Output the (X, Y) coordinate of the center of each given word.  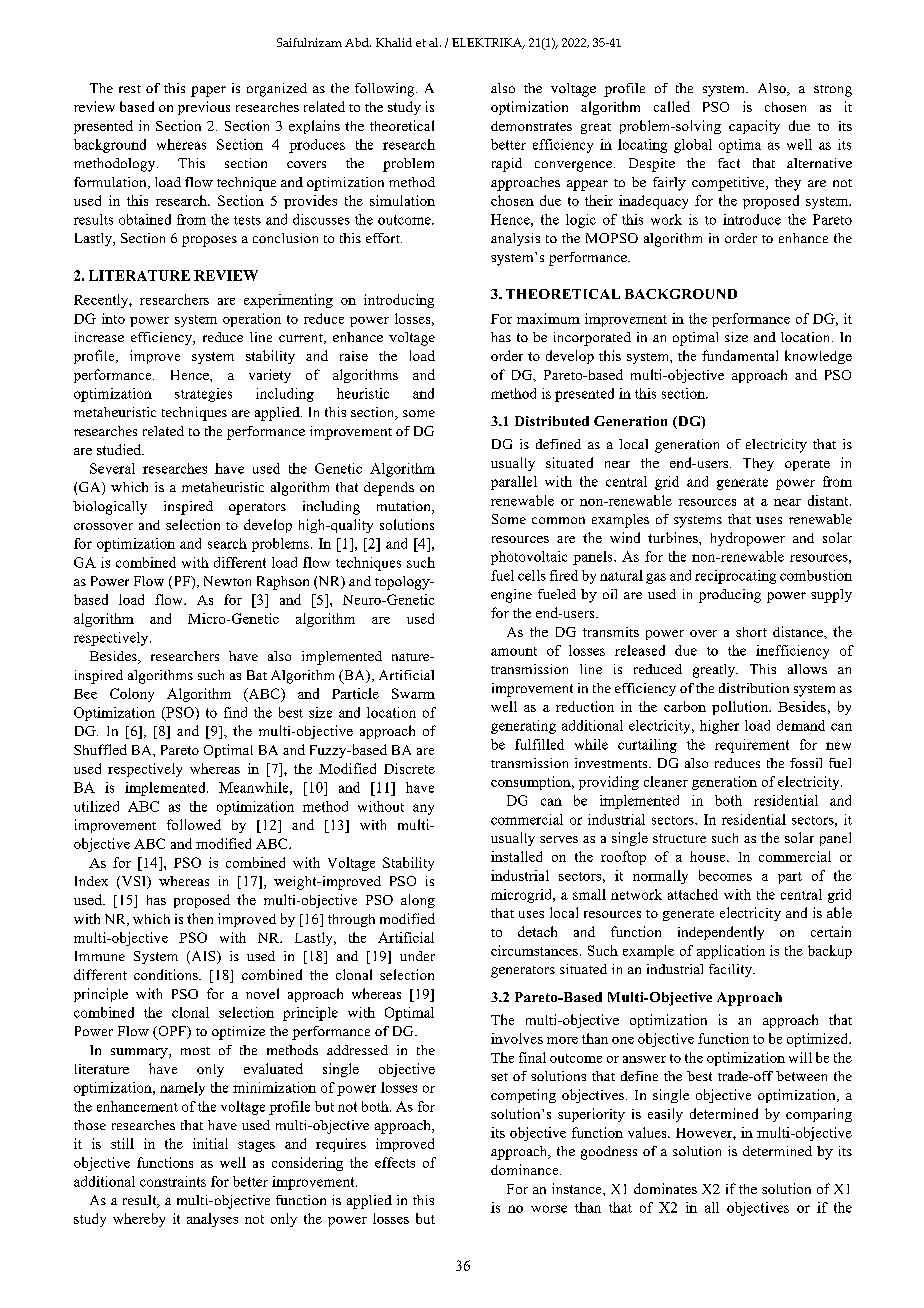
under (417, 956)
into (113, 318)
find (235, 712)
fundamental (740, 355)
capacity (754, 127)
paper (208, 91)
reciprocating (735, 577)
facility (731, 970)
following (386, 90)
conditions (167, 974)
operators (257, 509)
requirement (752, 746)
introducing (399, 301)
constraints (173, 1181)
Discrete (409, 768)
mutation (405, 507)
